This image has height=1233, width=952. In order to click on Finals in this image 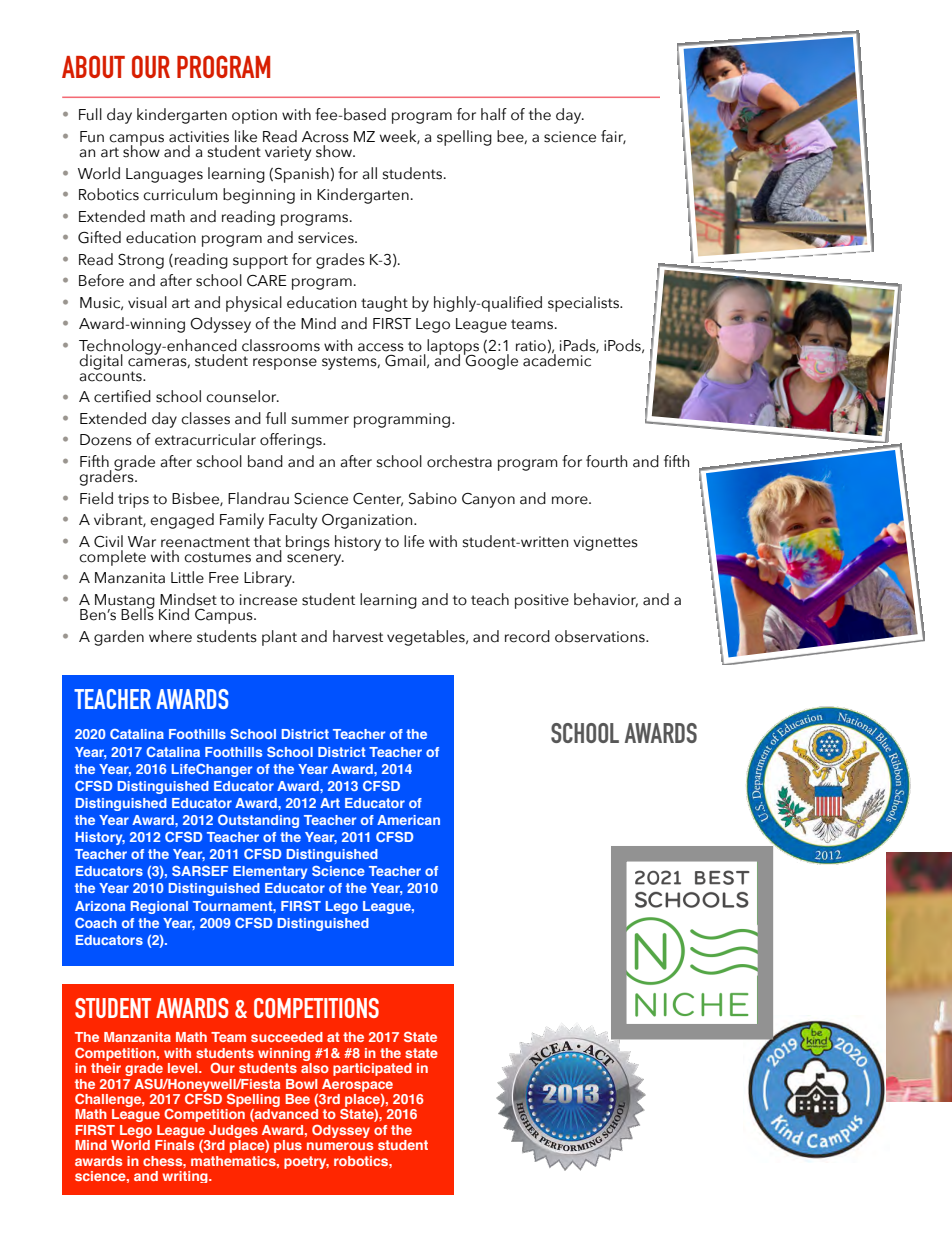, I will do `click(174, 1145)`.
